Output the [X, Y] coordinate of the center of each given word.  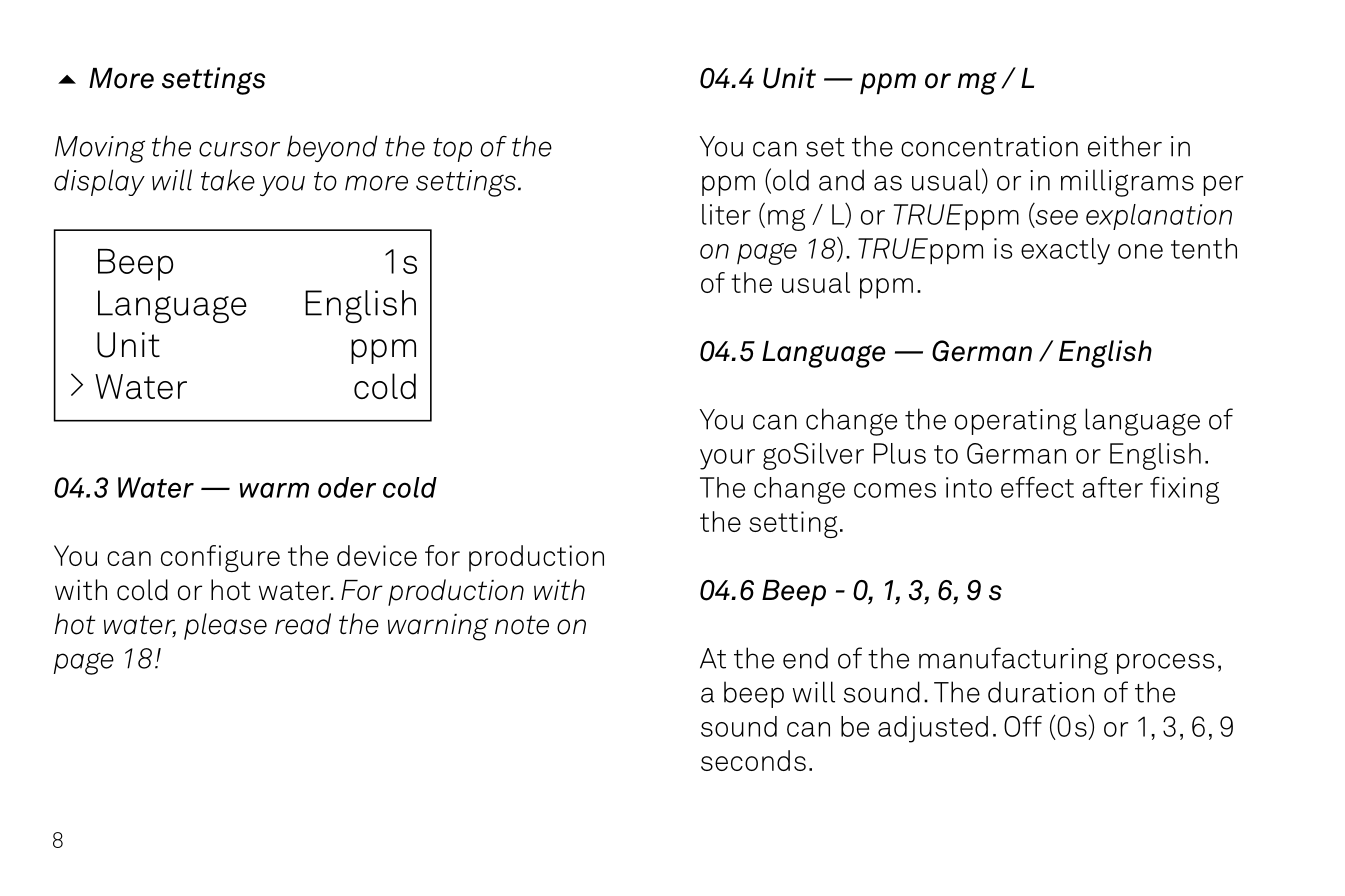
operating [1016, 422]
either [1125, 146]
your [727, 459]
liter [726, 214]
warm [274, 490]
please [225, 626]
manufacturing [1013, 661]
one [1140, 251]
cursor [239, 149]
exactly [1065, 251]
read [303, 624]
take [228, 180]
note [522, 625]
